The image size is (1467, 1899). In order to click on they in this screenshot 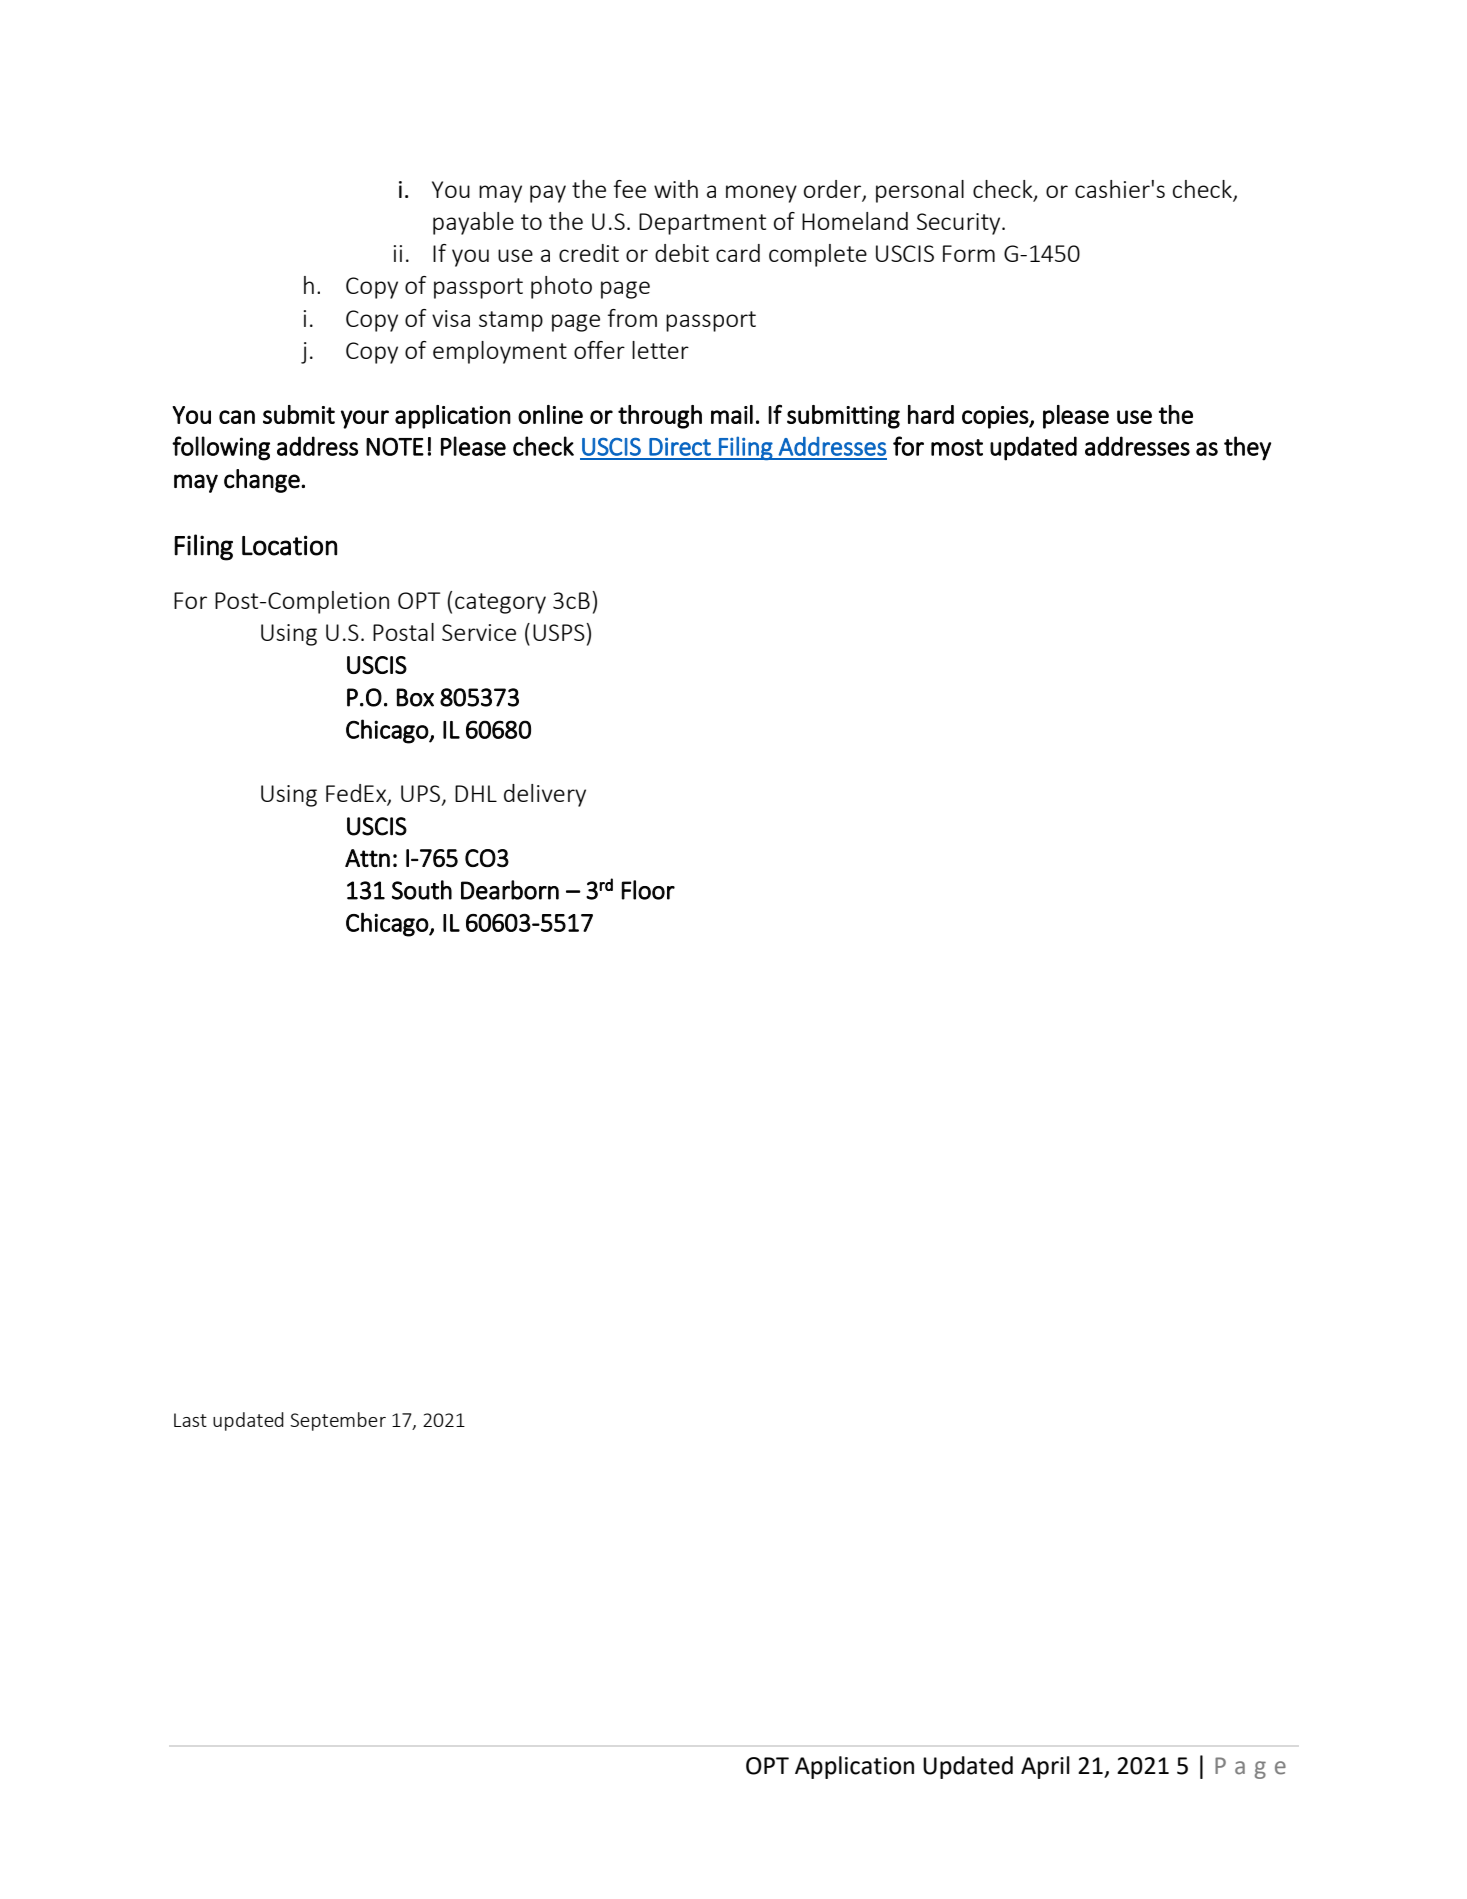, I will do `click(1247, 448)`.
